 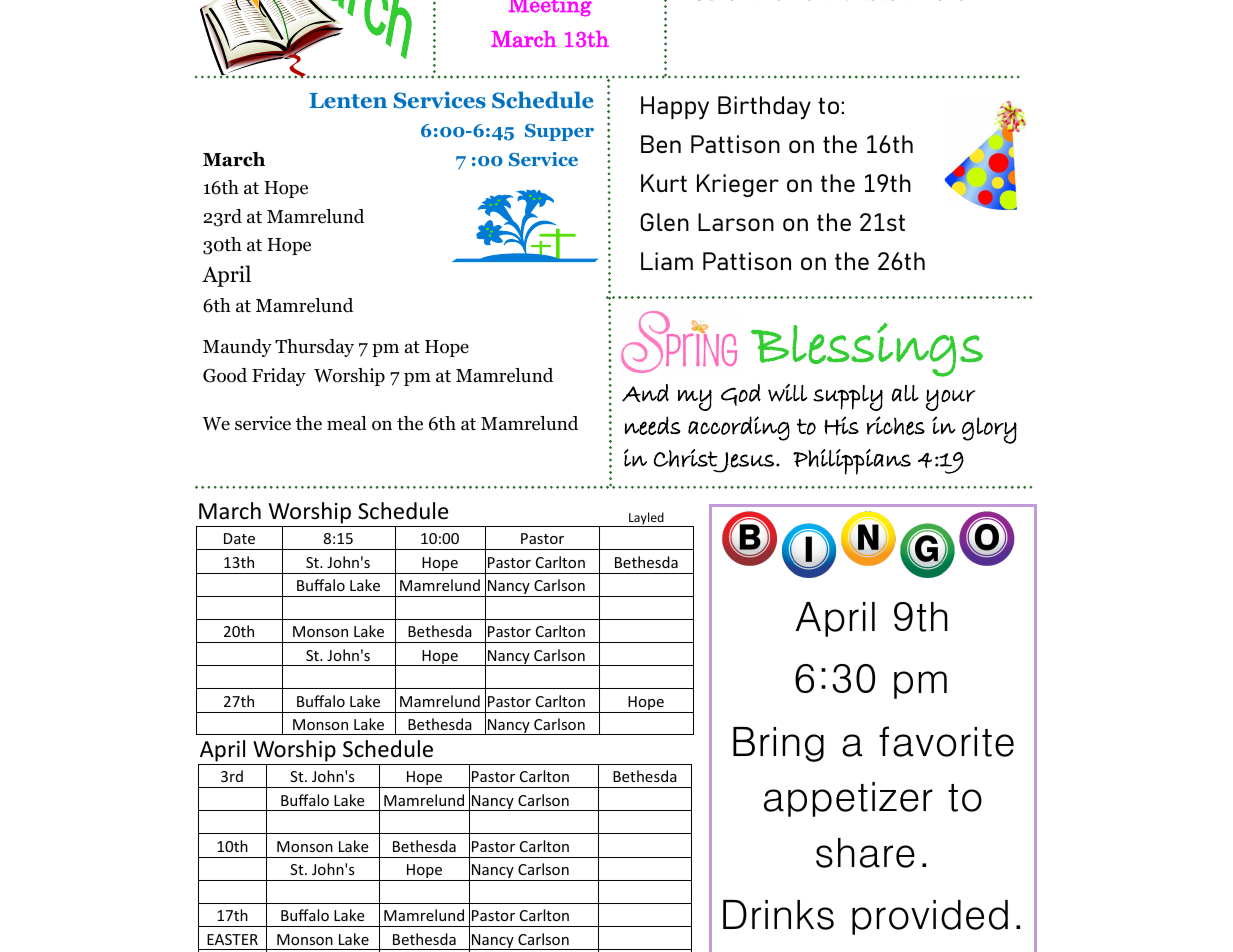 What do you see at coordinates (347, 423) in the image?
I see `meal` at bounding box center [347, 423].
